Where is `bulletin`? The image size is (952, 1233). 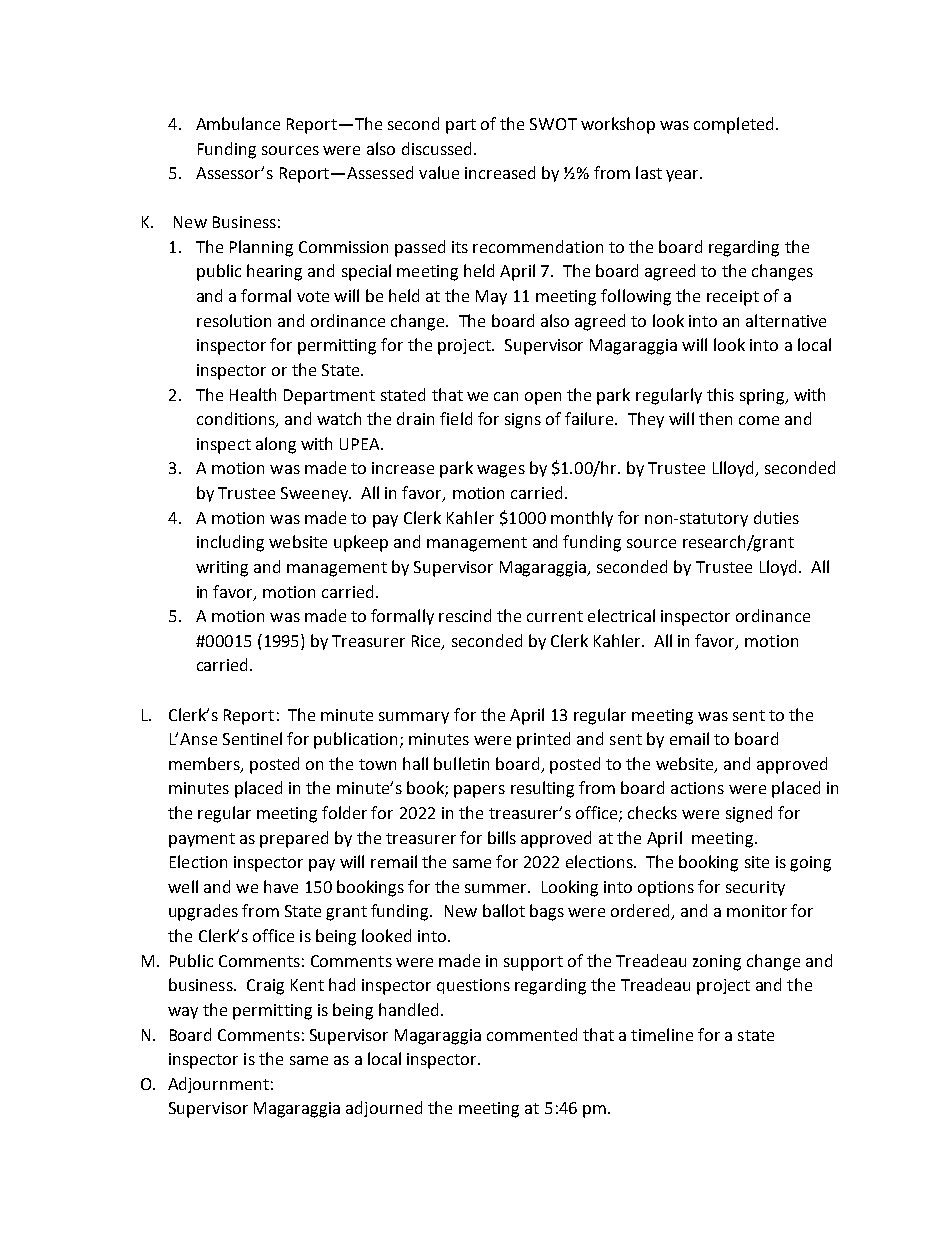
bulletin is located at coordinates (461, 763).
